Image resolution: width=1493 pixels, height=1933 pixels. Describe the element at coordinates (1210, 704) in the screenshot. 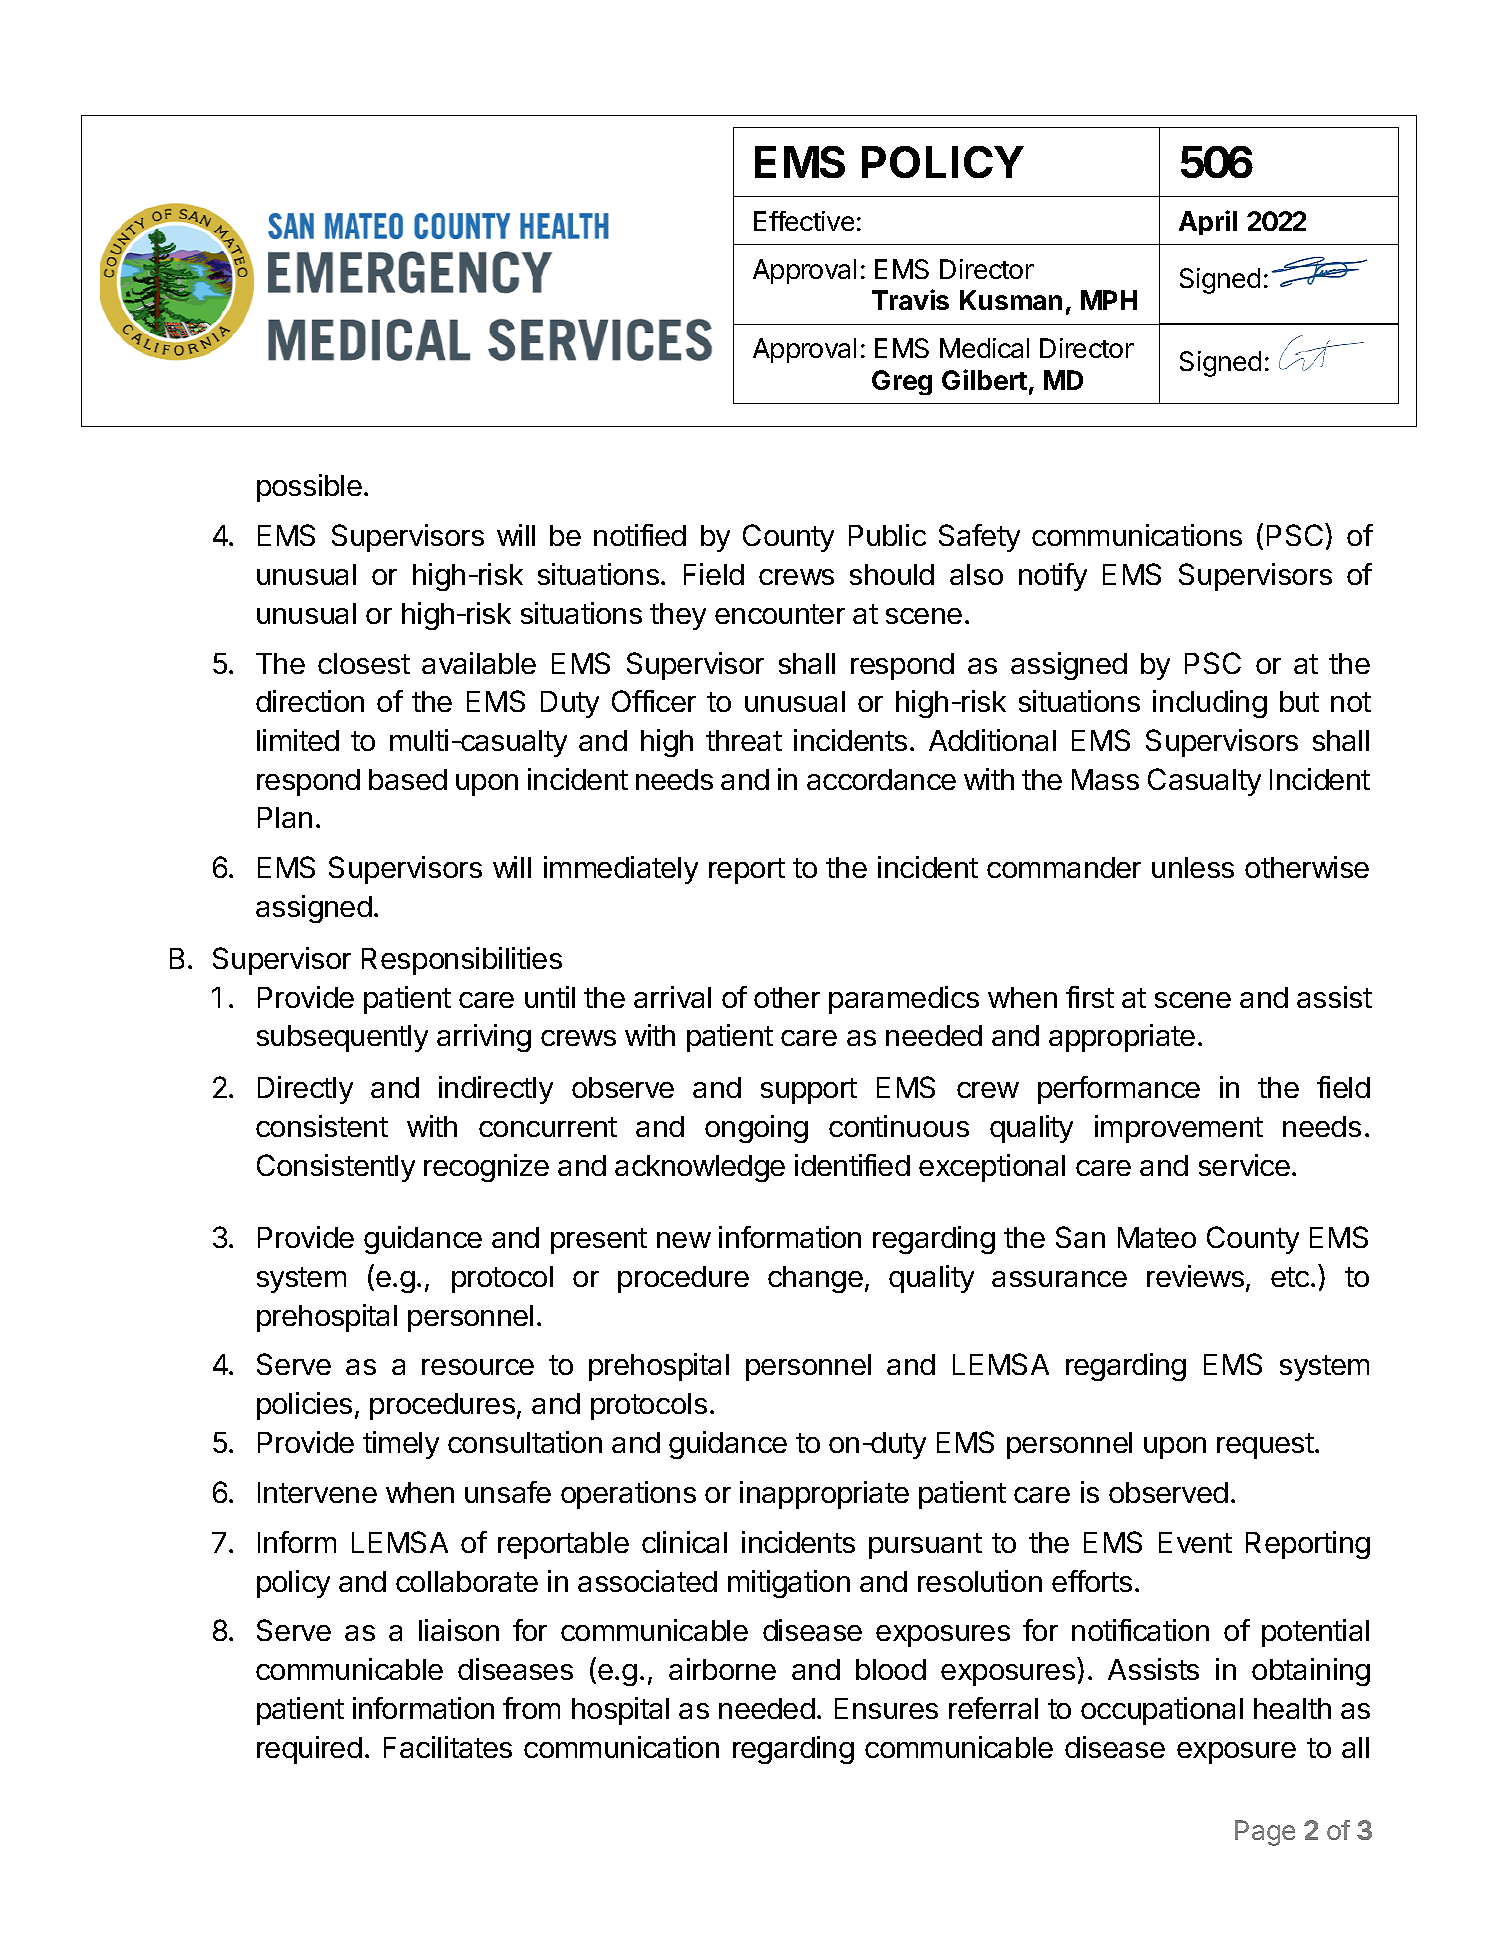

I see `including` at that location.
